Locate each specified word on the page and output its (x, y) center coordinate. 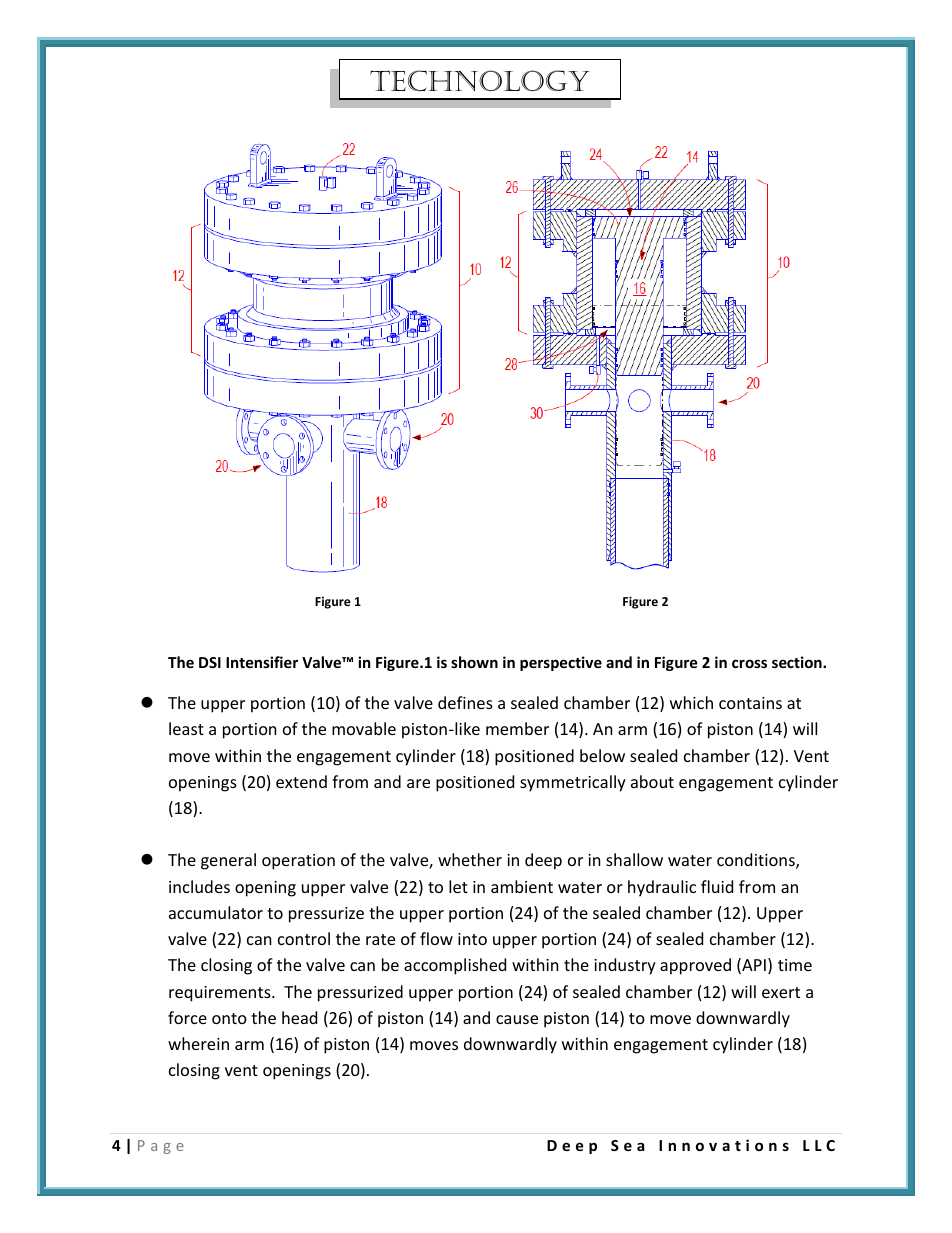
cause (517, 1019)
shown (474, 662)
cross (749, 663)
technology (480, 80)
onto (229, 1018)
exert (781, 992)
